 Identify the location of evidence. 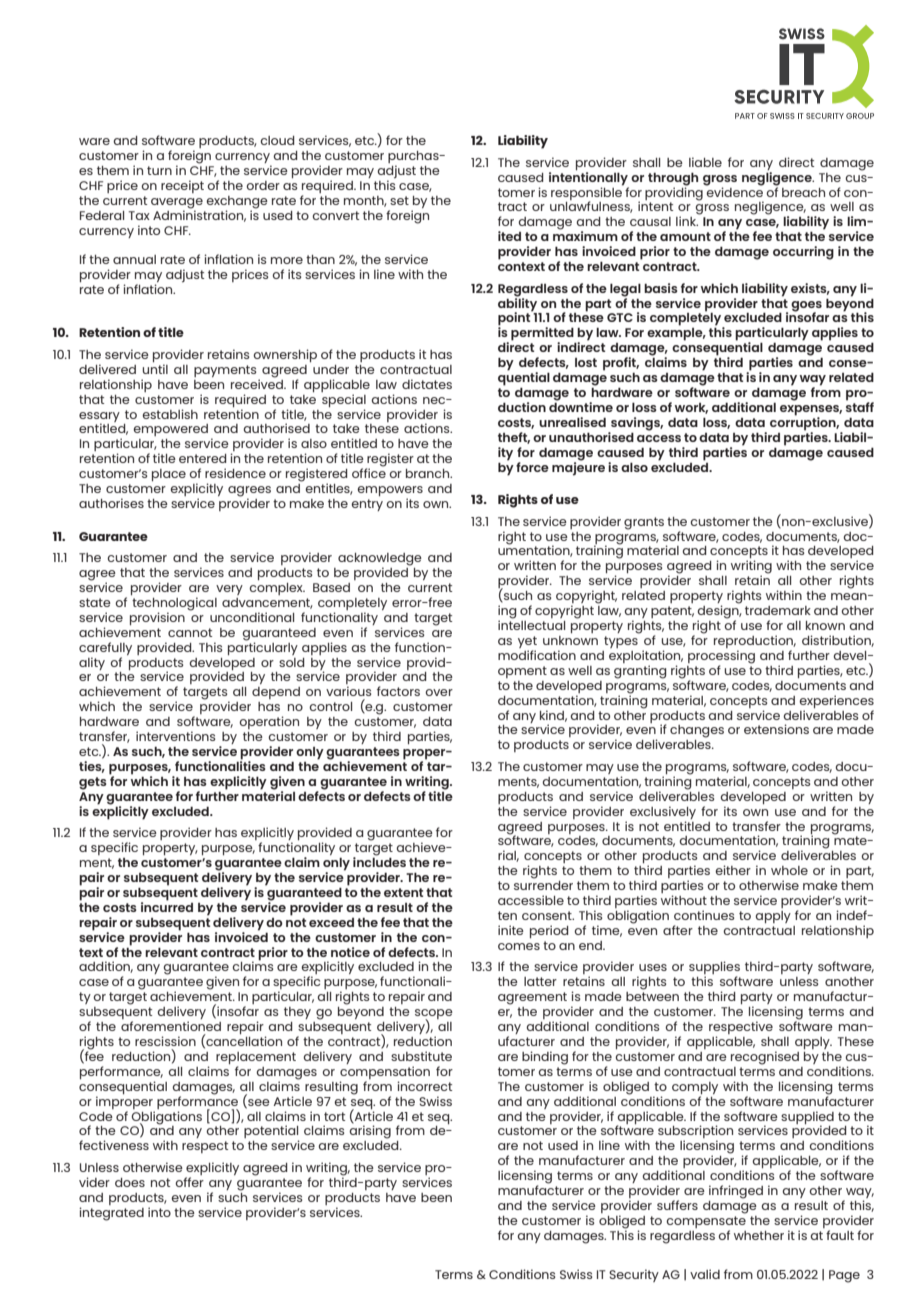
(734, 191).
